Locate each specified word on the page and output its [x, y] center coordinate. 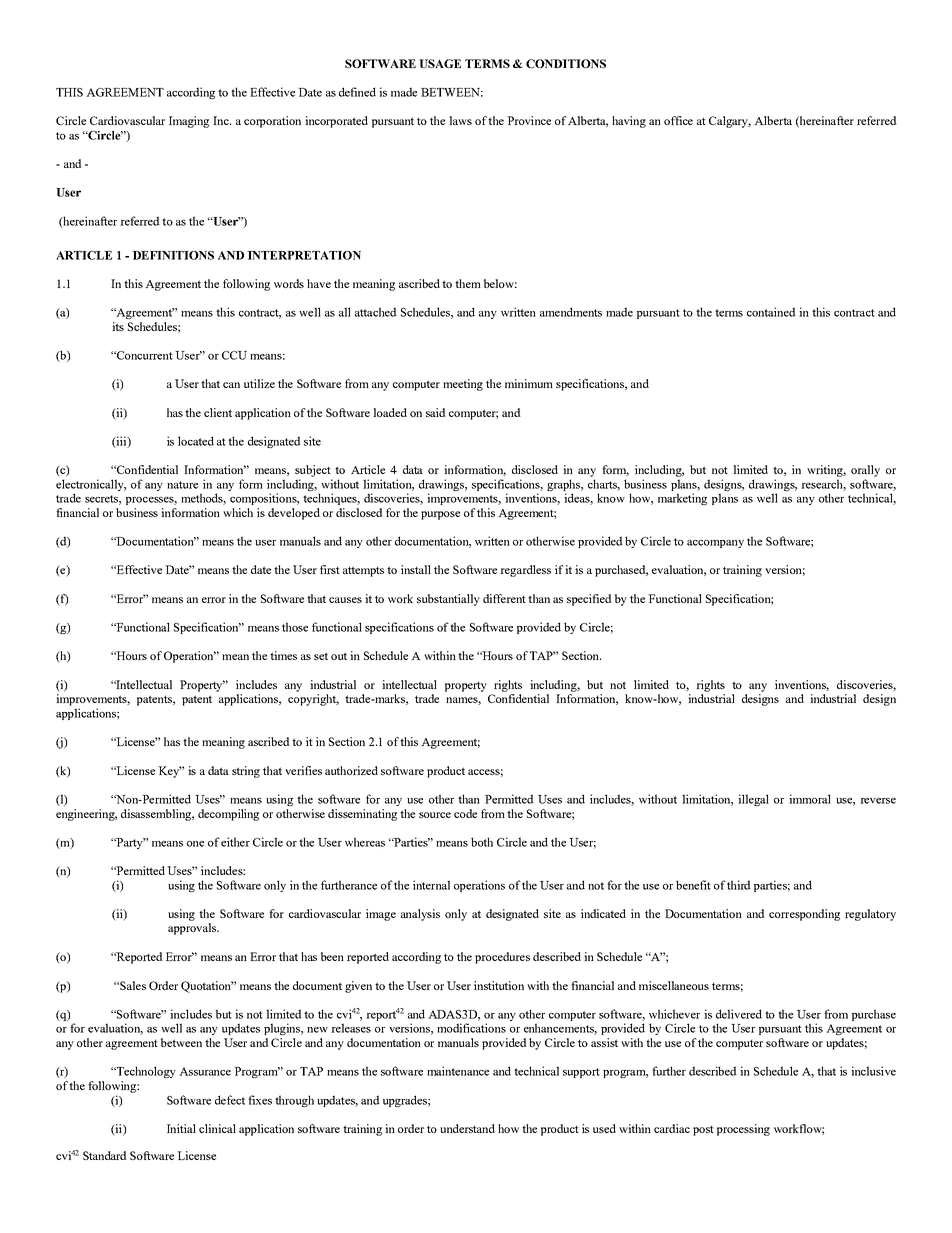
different [504, 598]
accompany [715, 544]
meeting [463, 385]
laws [460, 120]
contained [771, 312]
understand [467, 1128]
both [482, 842]
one [195, 844]
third [739, 885]
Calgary [730, 122]
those [295, 627]
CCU [234, 355]
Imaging [189, 122]
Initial [181, 1128]
